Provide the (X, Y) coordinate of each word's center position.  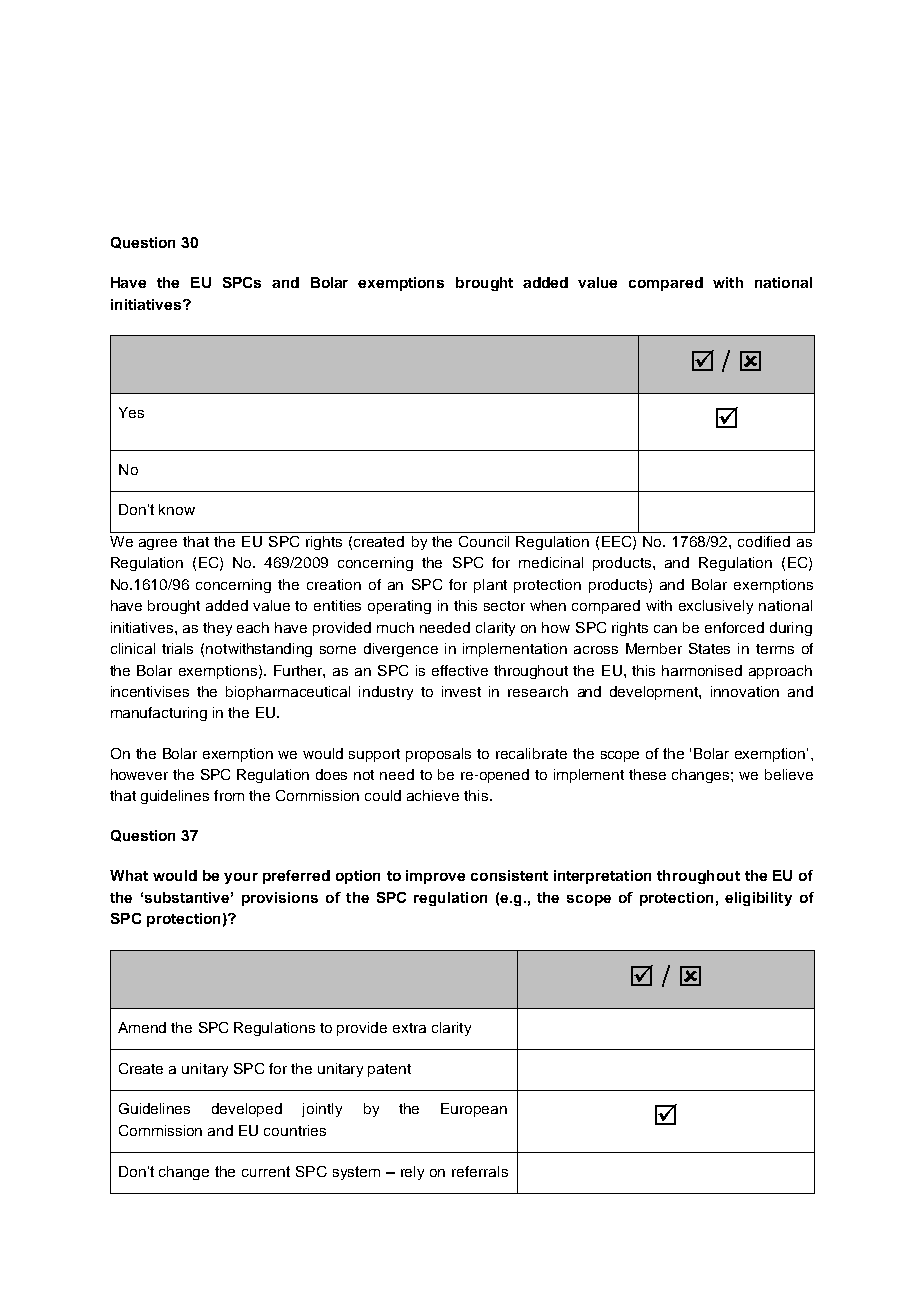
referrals (480, 1171)
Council (484, 541)
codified (764, 541)
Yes (131, 412)
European (474, 1110)
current (266, 1171)
